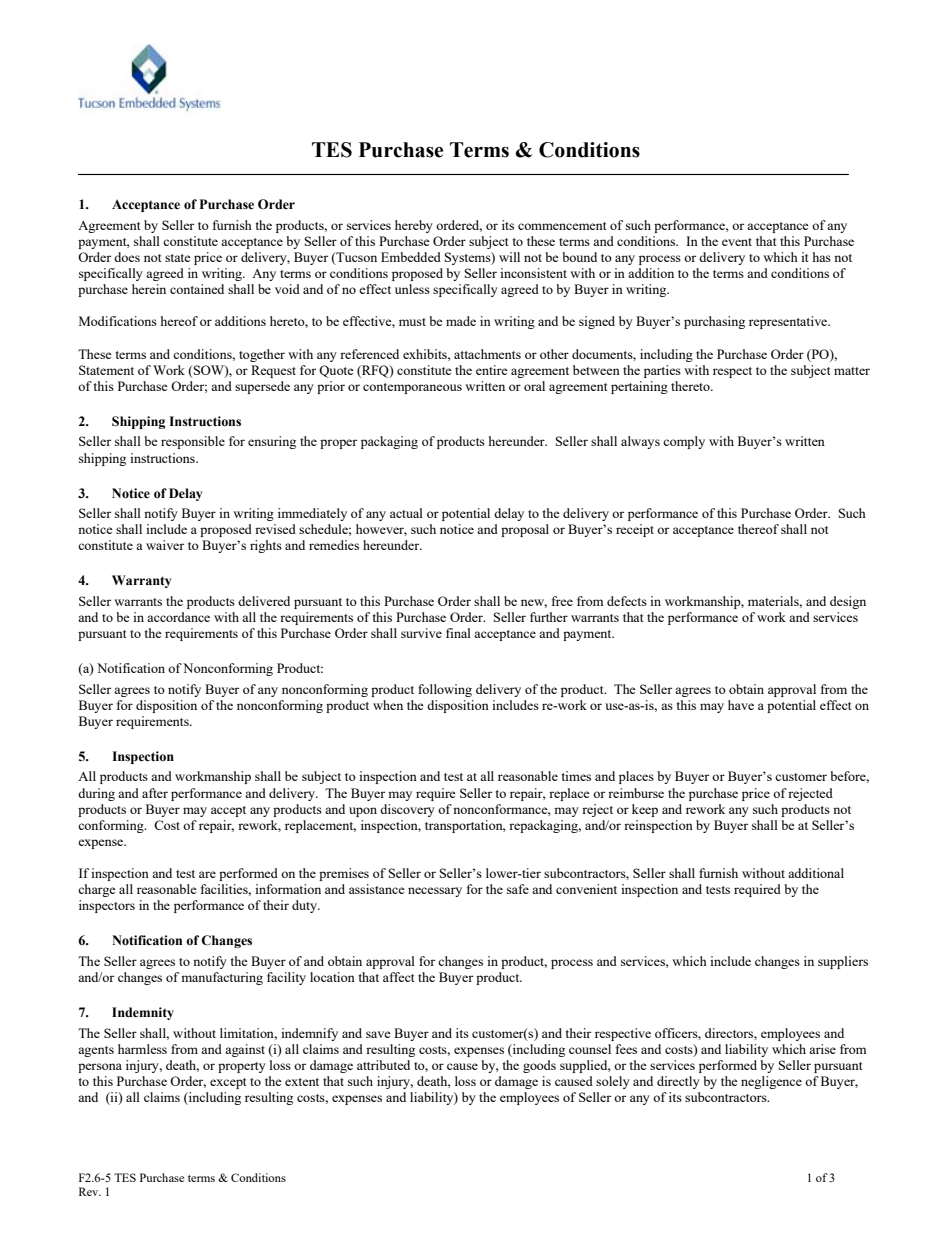 This screenshot has width=952, height=1233. Describe the element at coordinates (127, 257) in the screenshot. I see `does` at that location.
